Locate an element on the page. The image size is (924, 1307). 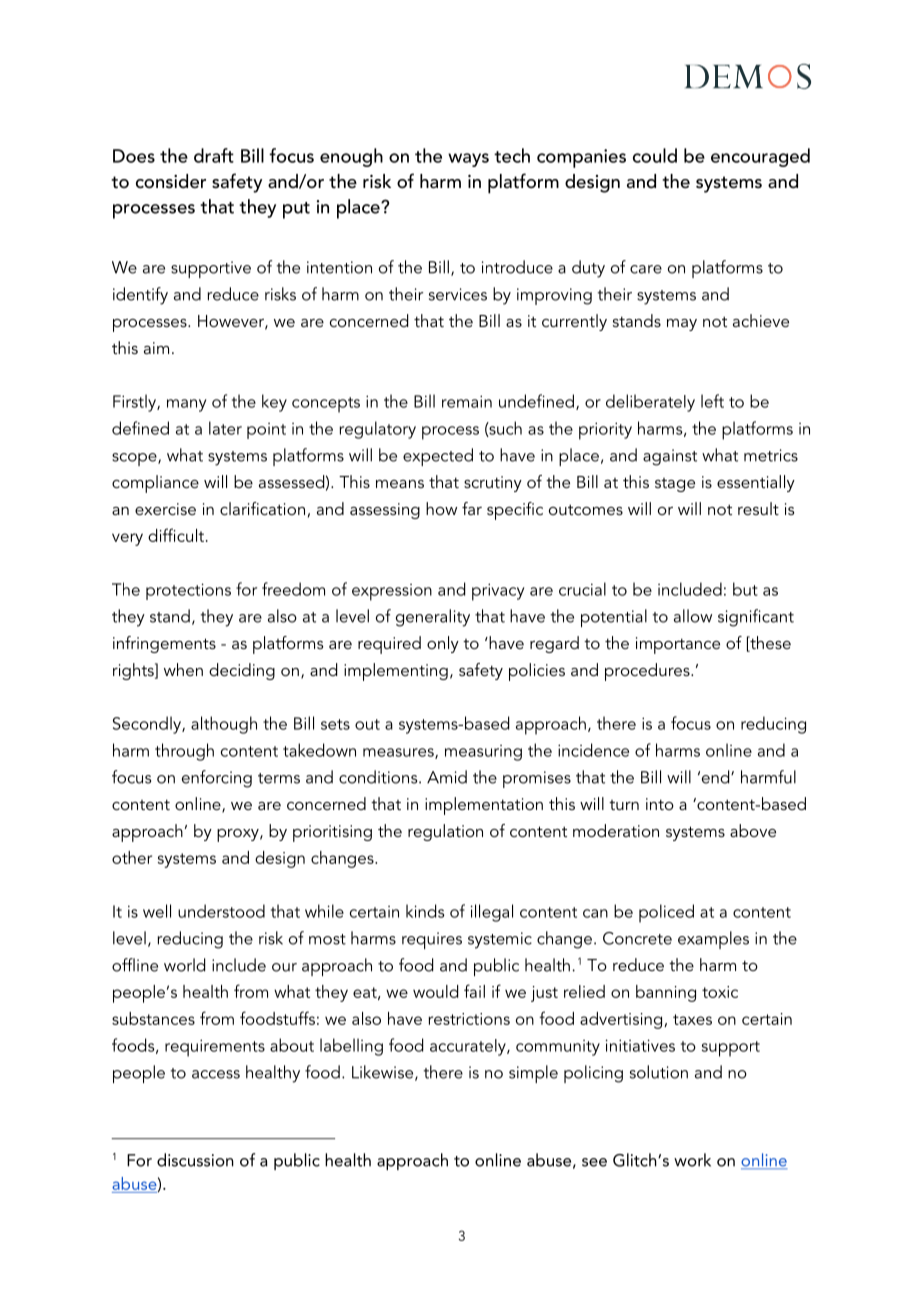
ways is located at coordinates (468, 160).
